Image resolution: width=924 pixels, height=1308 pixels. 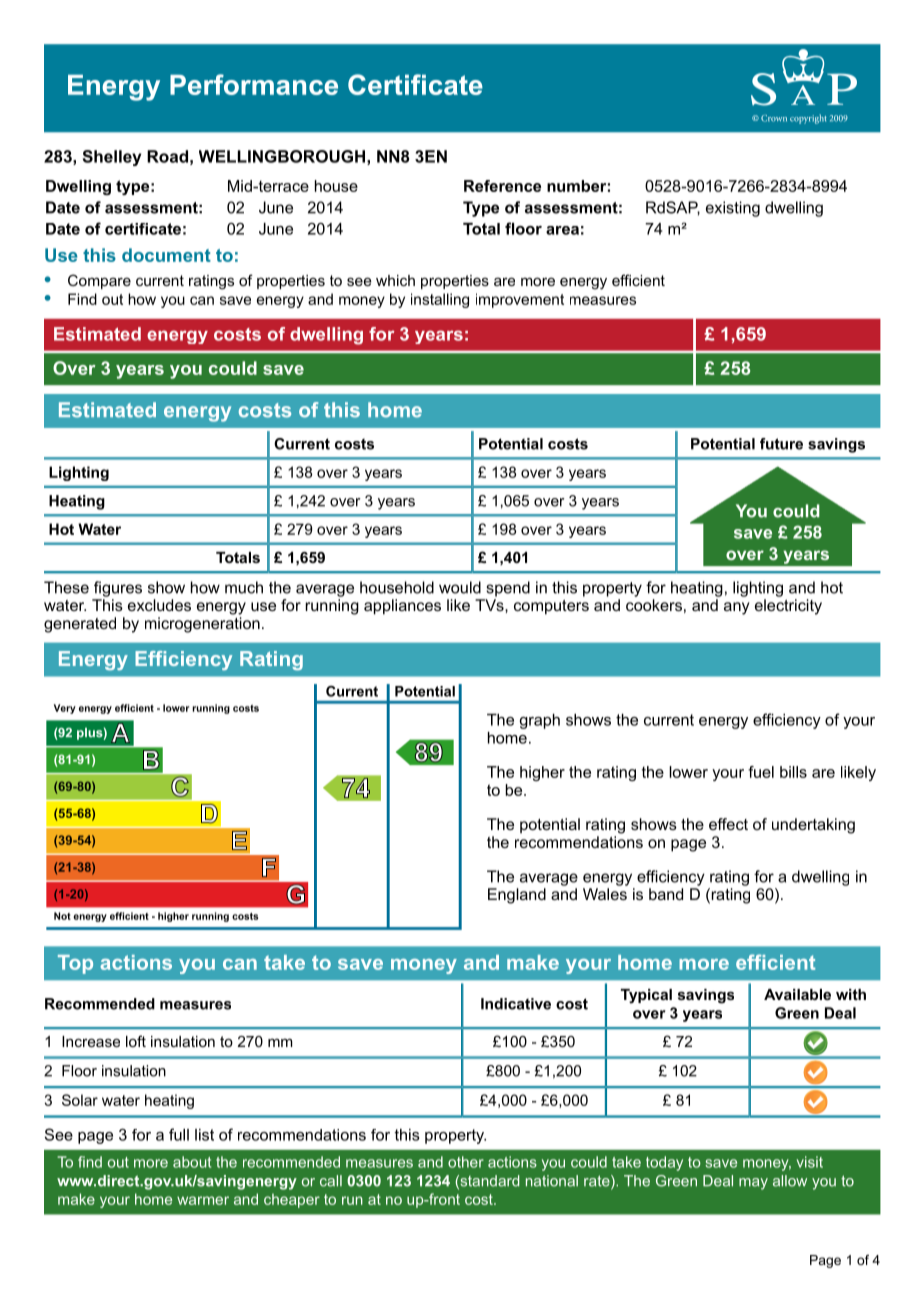 What do you see at coordinates (753, 1184) in the image?
I see `may` at bounding box center [753, 1184].
